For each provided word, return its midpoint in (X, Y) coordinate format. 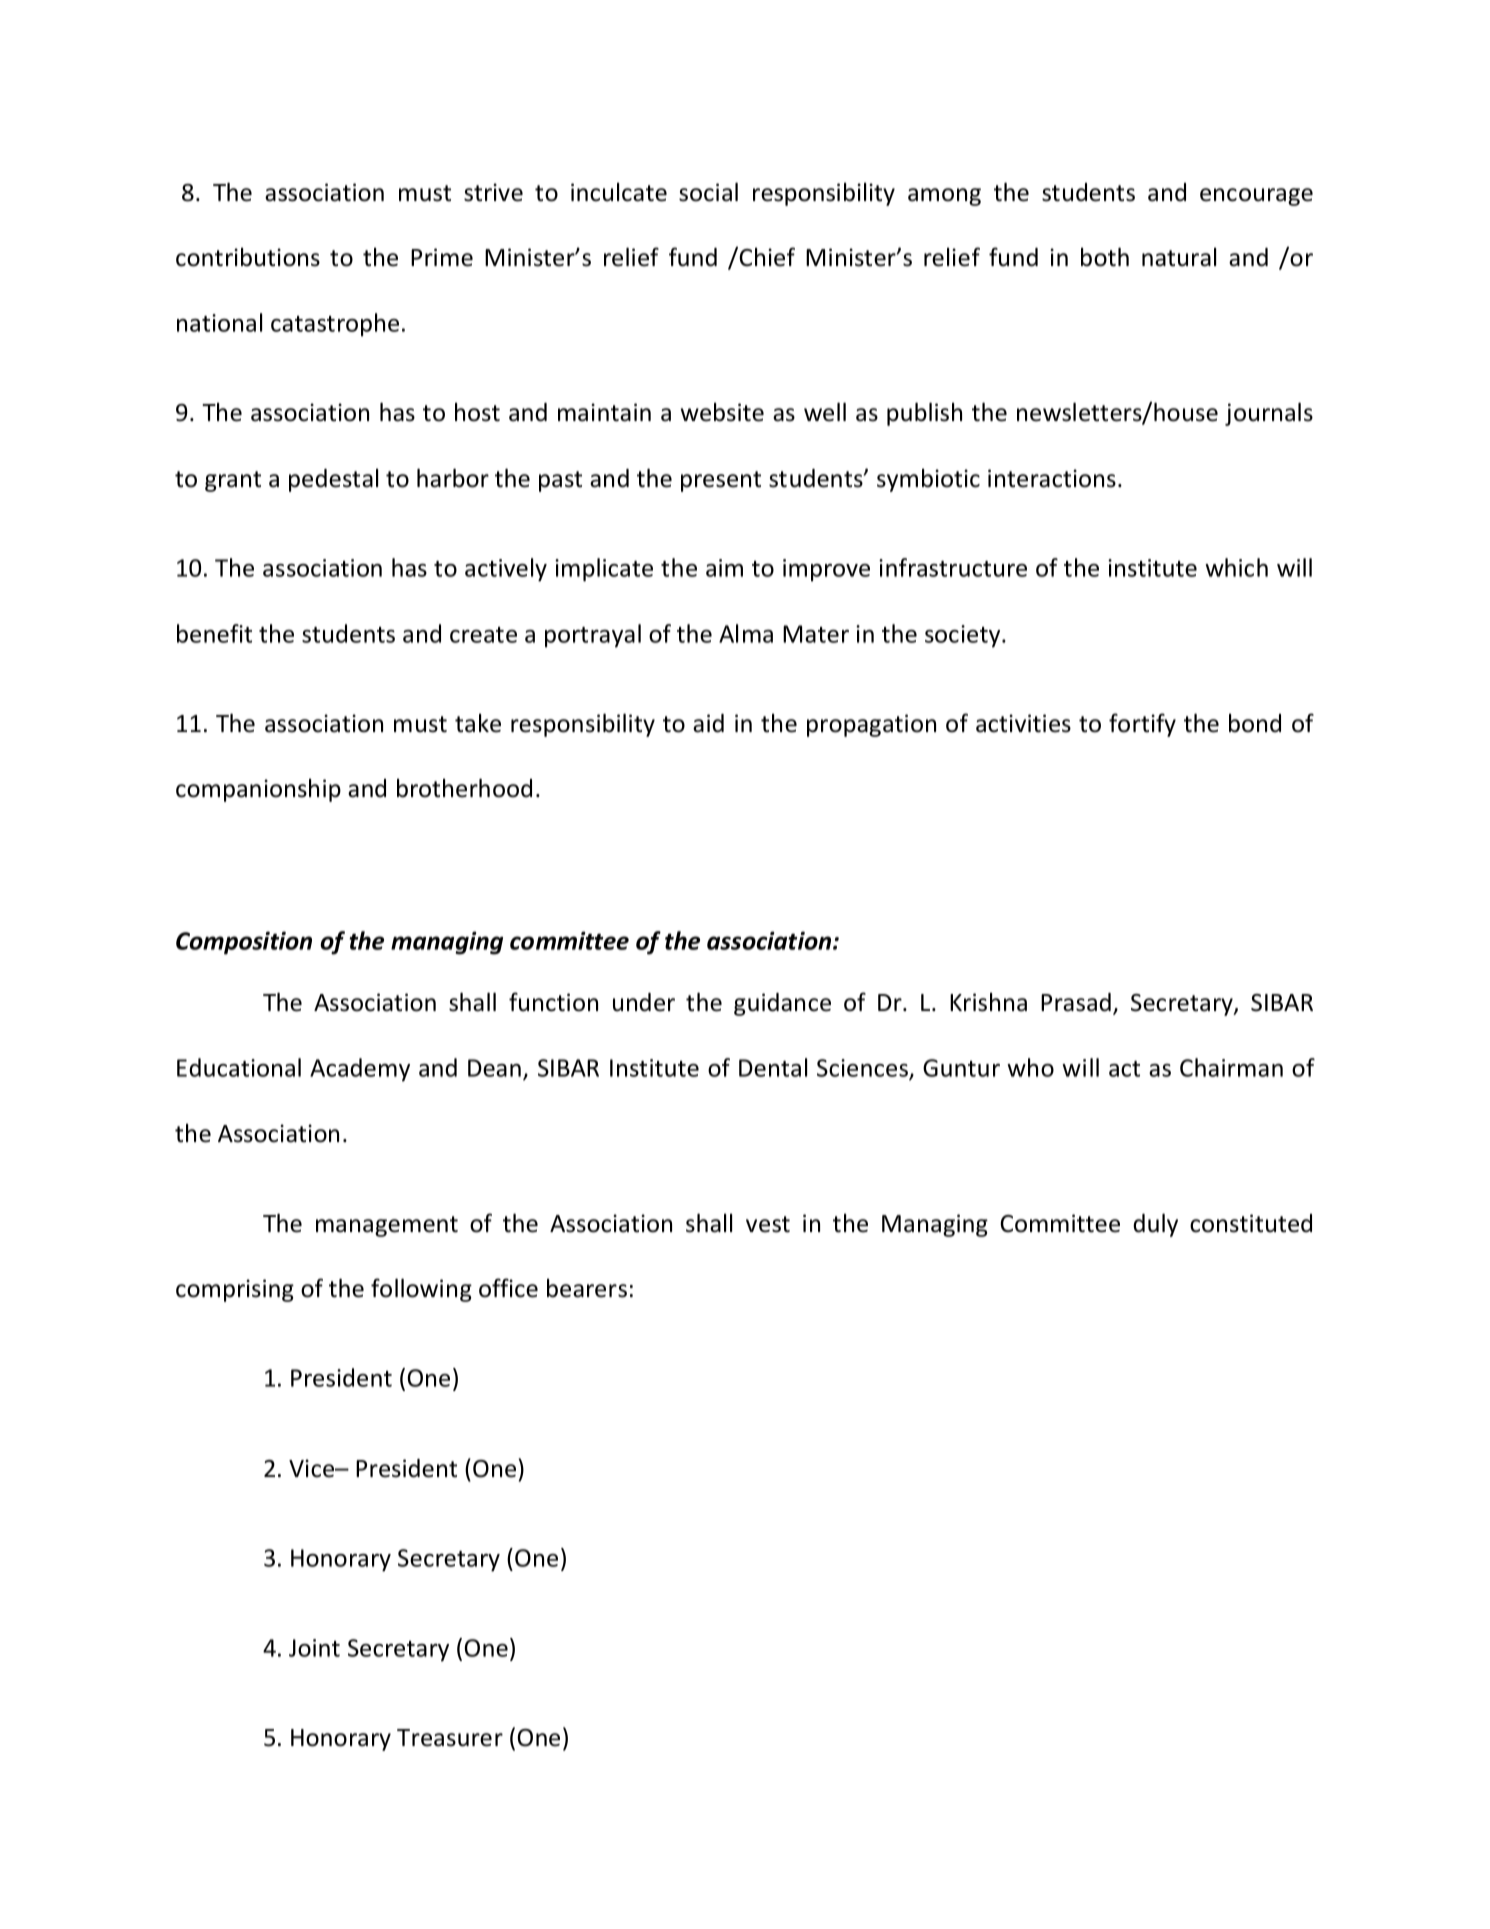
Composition (244, 943)
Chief (766, 257)
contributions (248, 257)
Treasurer (450, 1738)
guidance (782, 1004)
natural (1179, 257)
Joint (314, 1648)
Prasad (1076, 1002)
